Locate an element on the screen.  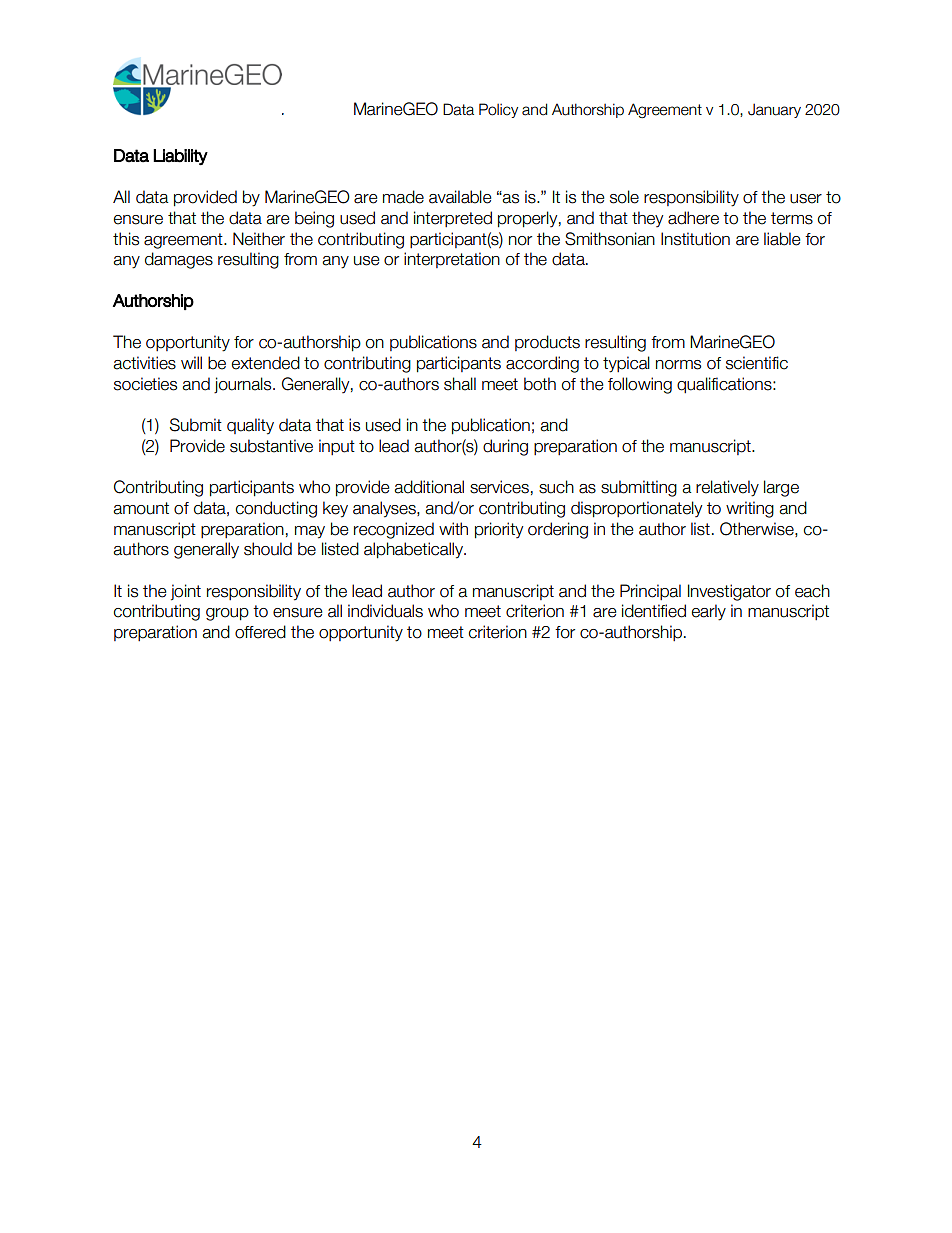
scientific is located at coordinates (757, 363).
